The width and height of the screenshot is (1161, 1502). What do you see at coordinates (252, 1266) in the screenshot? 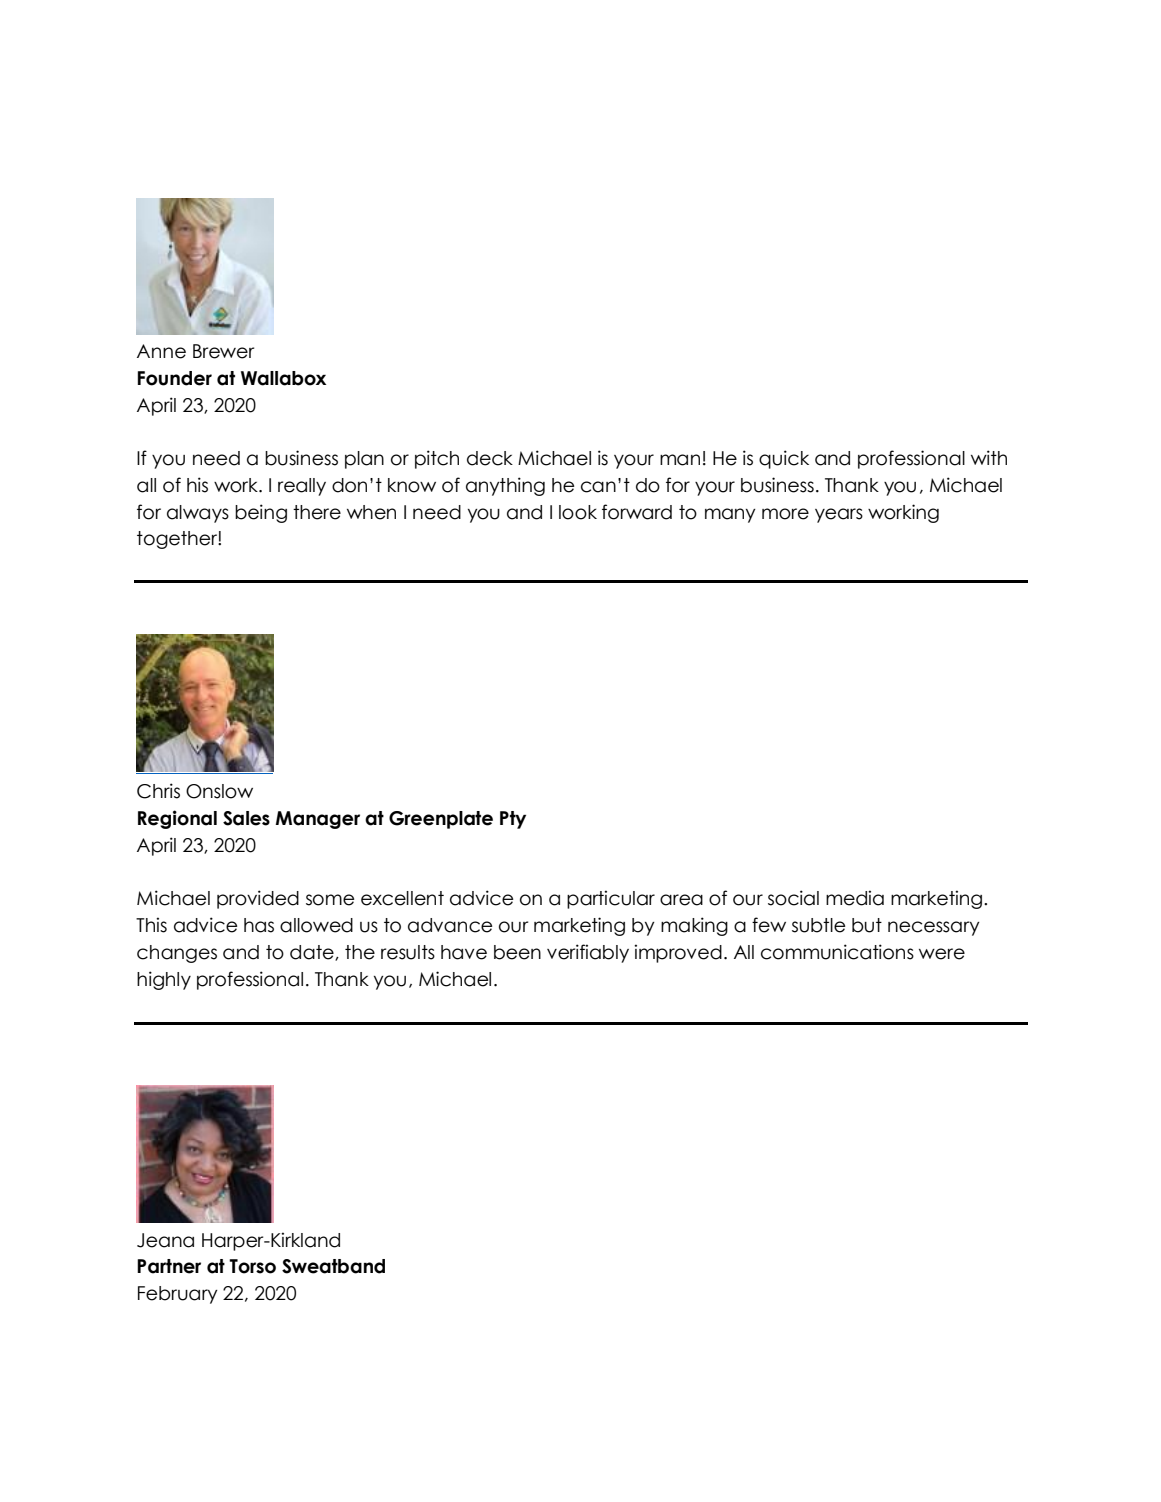
I see `Torso` at bounding box center [252, 1266].
